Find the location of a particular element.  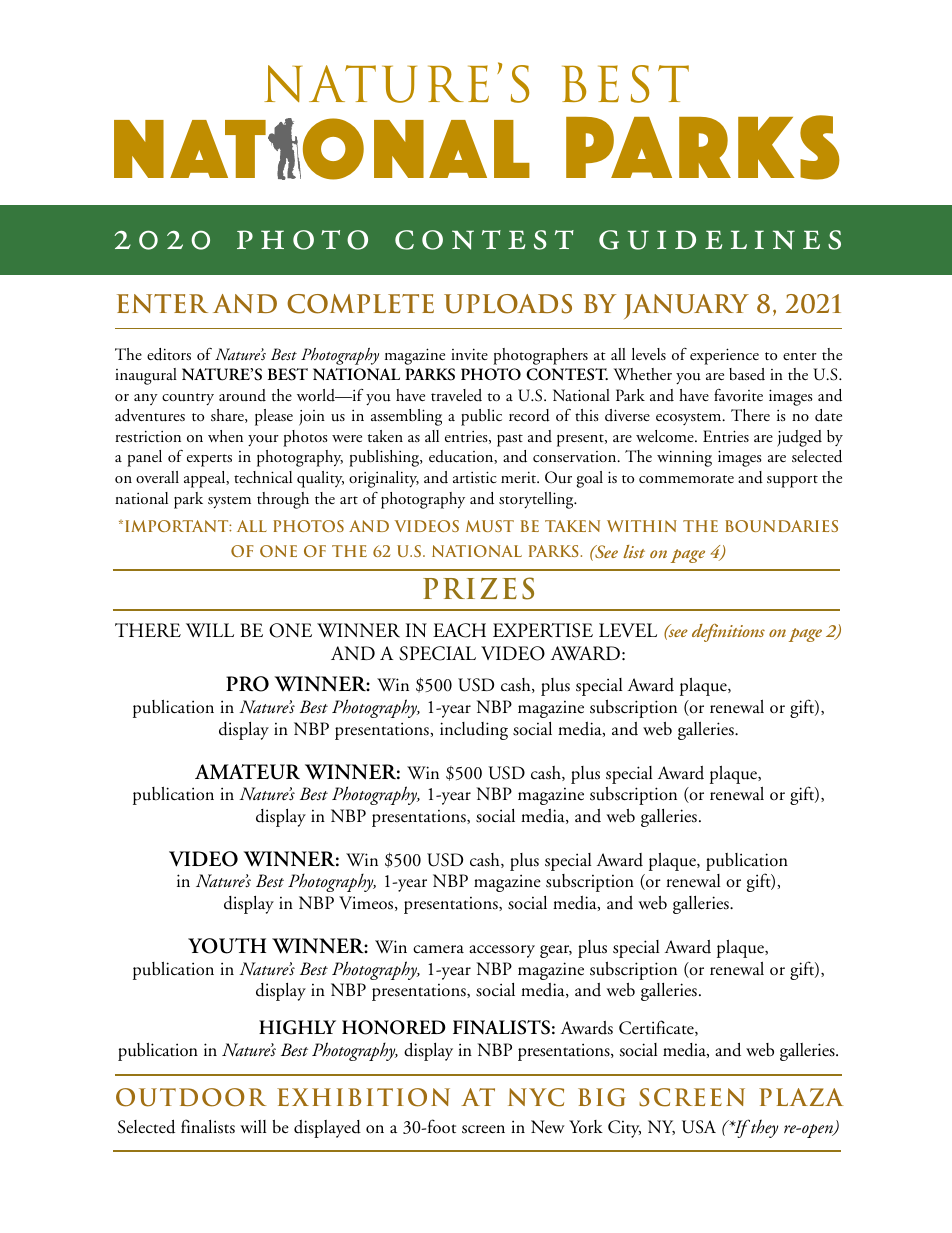

PRO is located at coordinates (247, 684).
